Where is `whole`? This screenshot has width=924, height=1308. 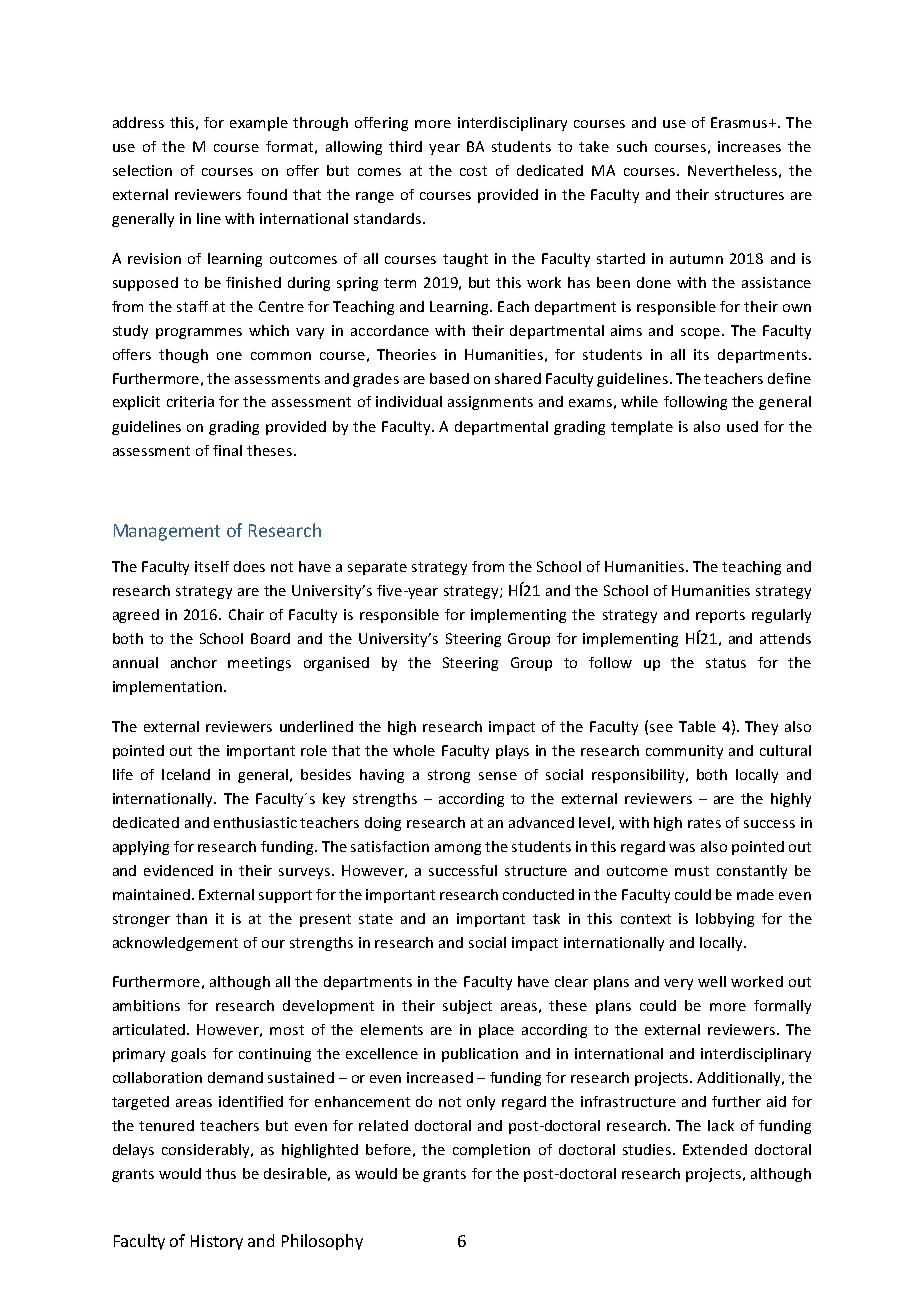 whole is located at coordinates (414, 750).
